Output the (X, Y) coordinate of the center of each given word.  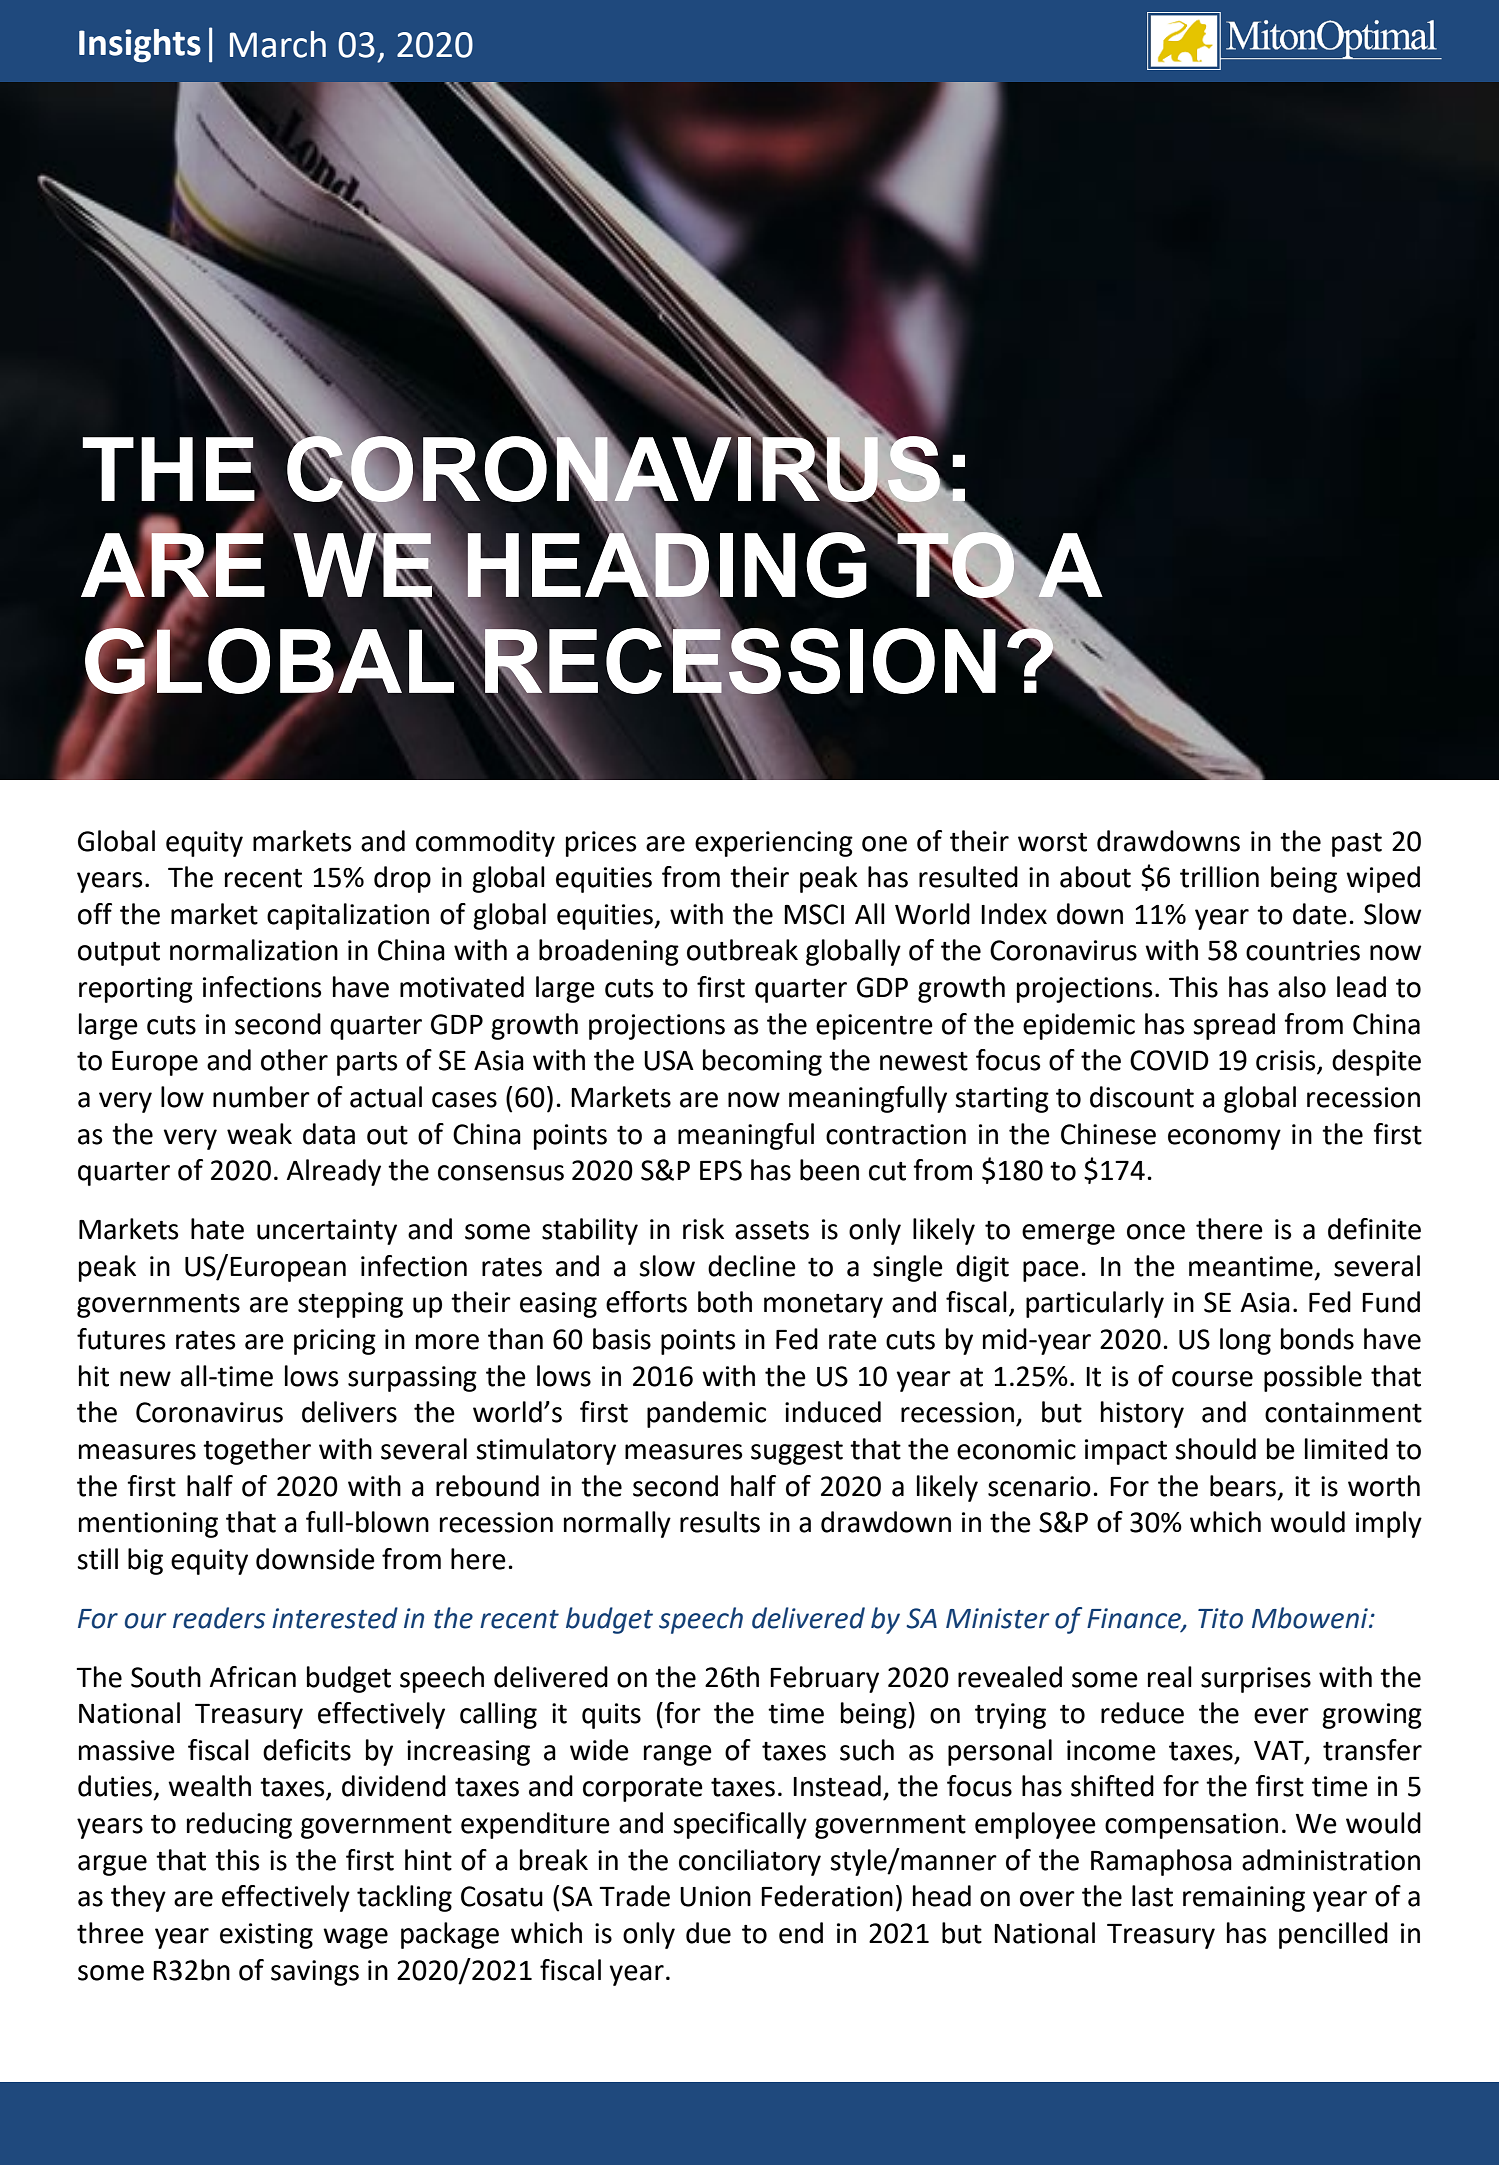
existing (266, 1936)
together (257, 1451)
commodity (485, 843)
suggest (797, 1452)
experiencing (774, 844)
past (1357, 844)
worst (1052, 842)
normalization (254, 950)
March (278, 44)
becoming (762, 1062)
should (1215, 1449)
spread (1234, 1026)
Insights (140, 46)
